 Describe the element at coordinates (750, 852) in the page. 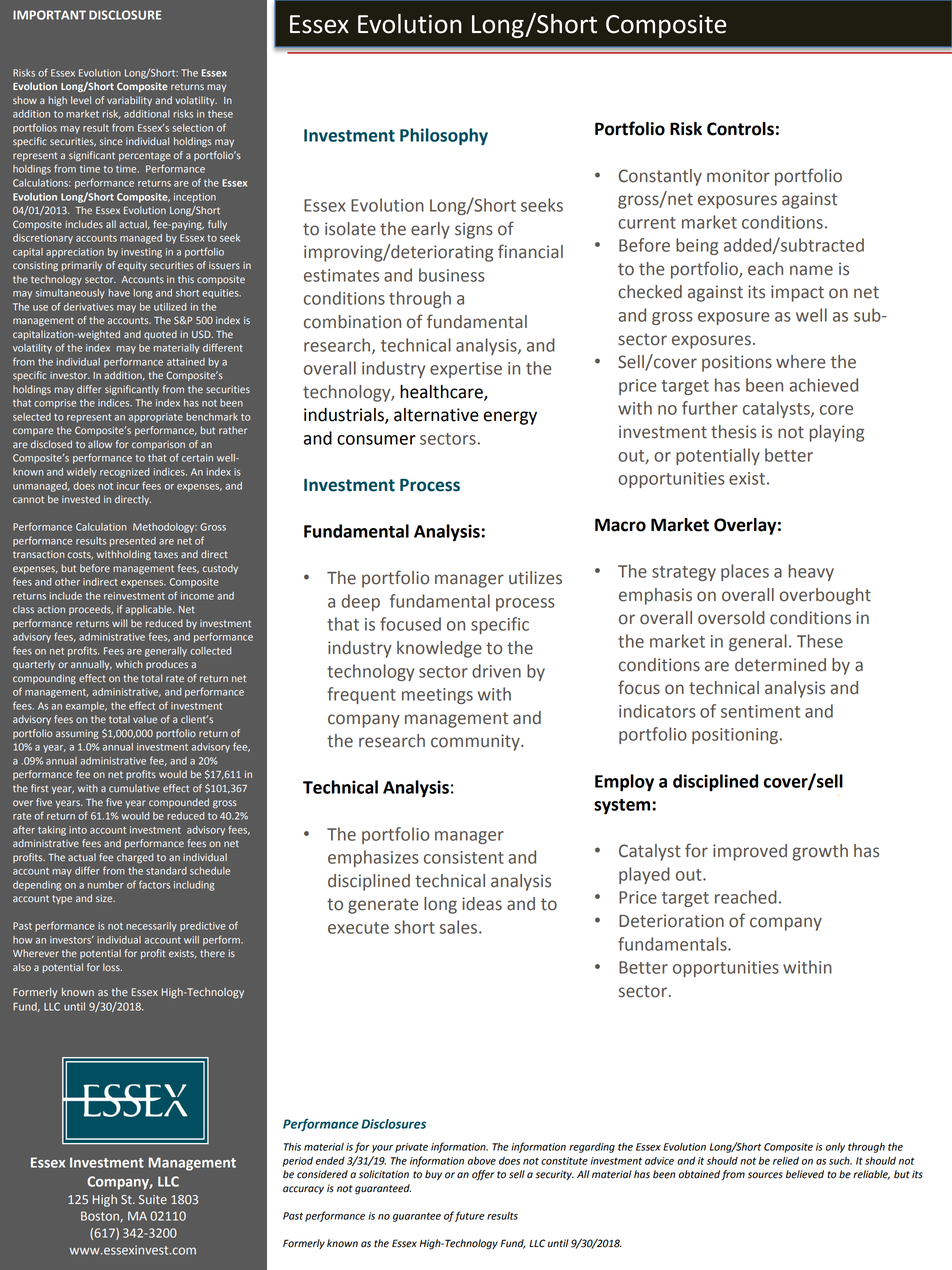

I see `improved` at that location.
